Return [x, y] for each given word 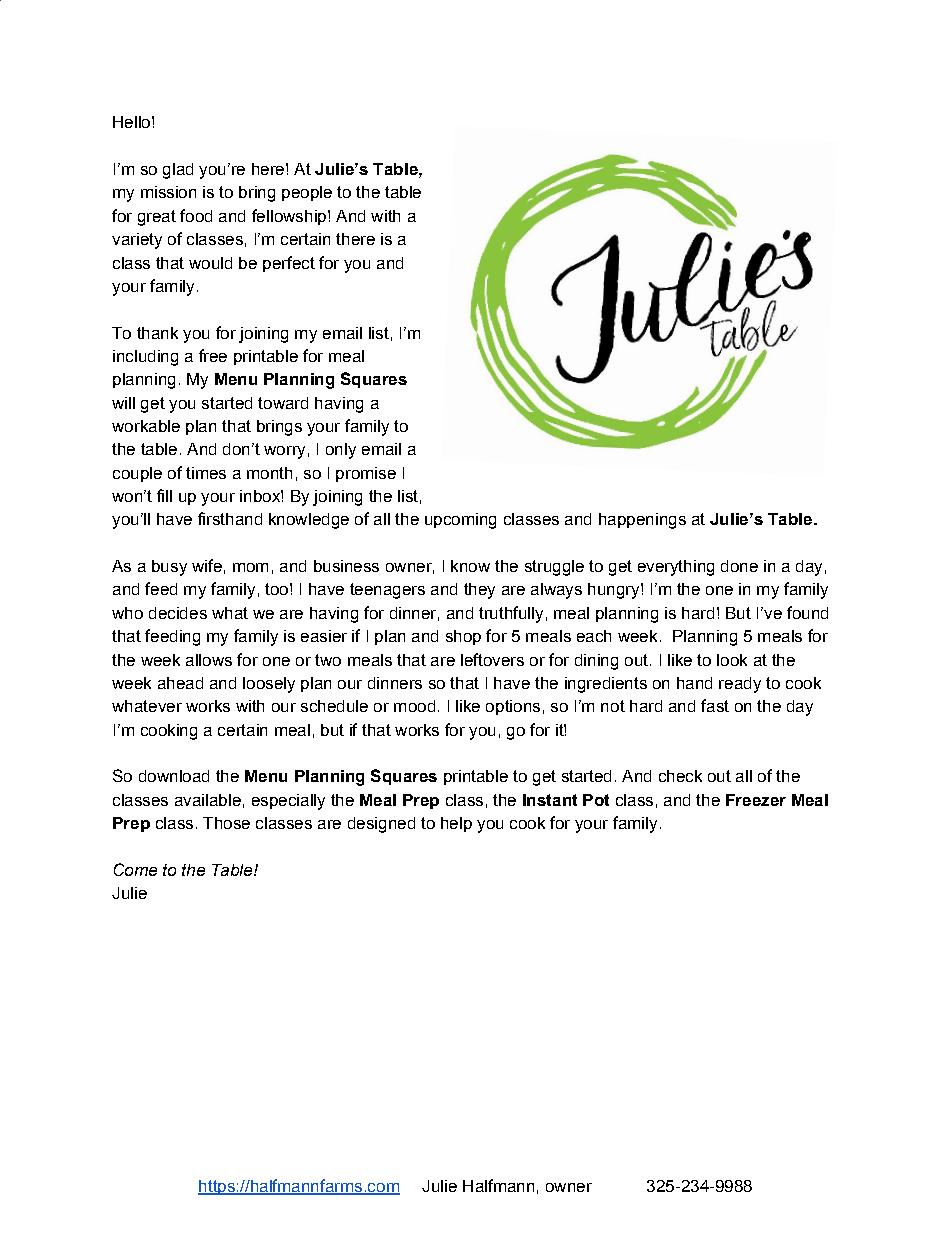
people [307, 193]
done [739, 566]
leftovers [492, 659]
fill [164, 495]
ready [740, 685]
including [145, 358]
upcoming [460, 521]
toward [283, 403]
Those [226, 823]
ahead [180, 683]
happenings [642, 521]
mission [168, 192]
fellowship [290, 217]
